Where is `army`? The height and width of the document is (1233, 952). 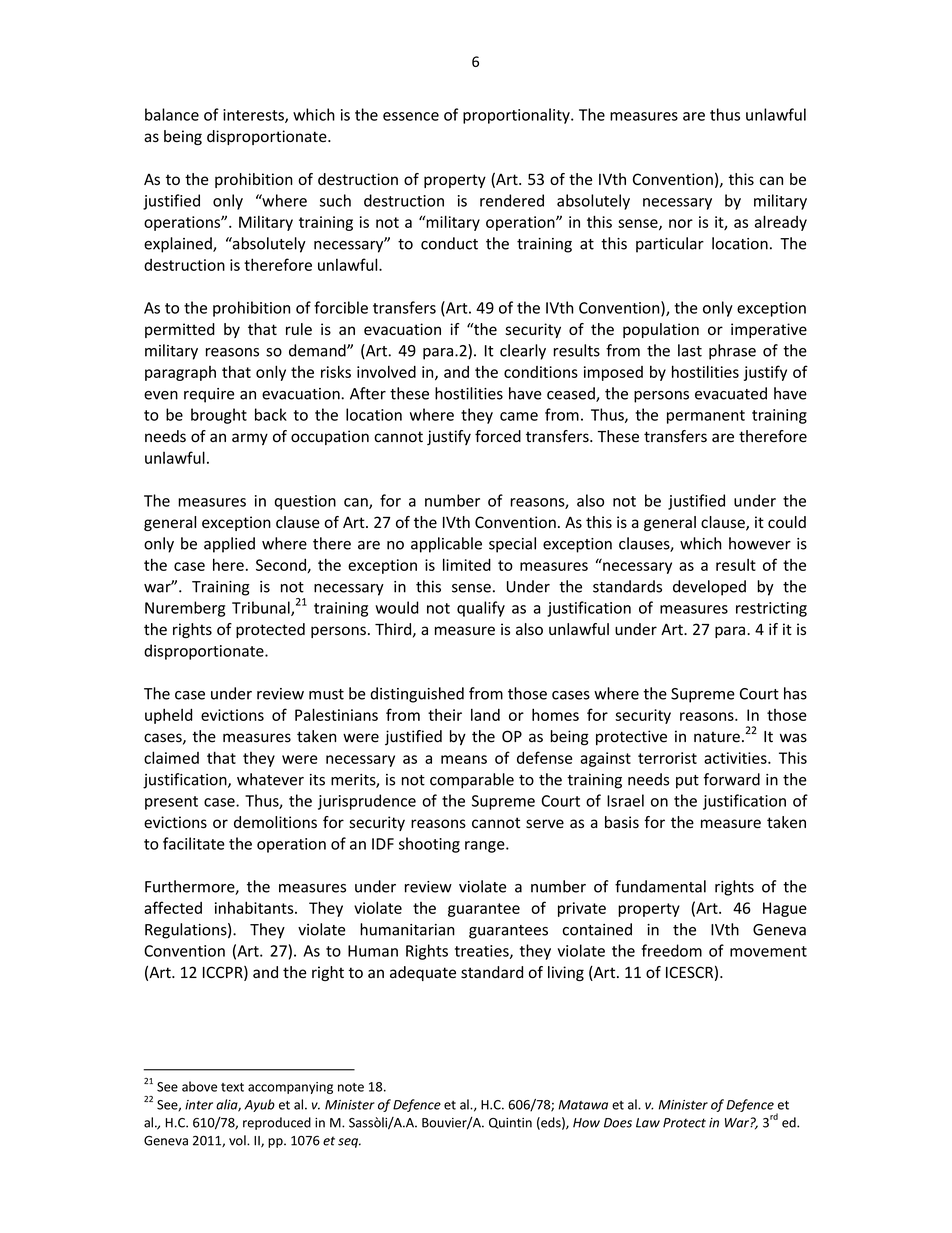
army is located at coordinates (250, 439).
